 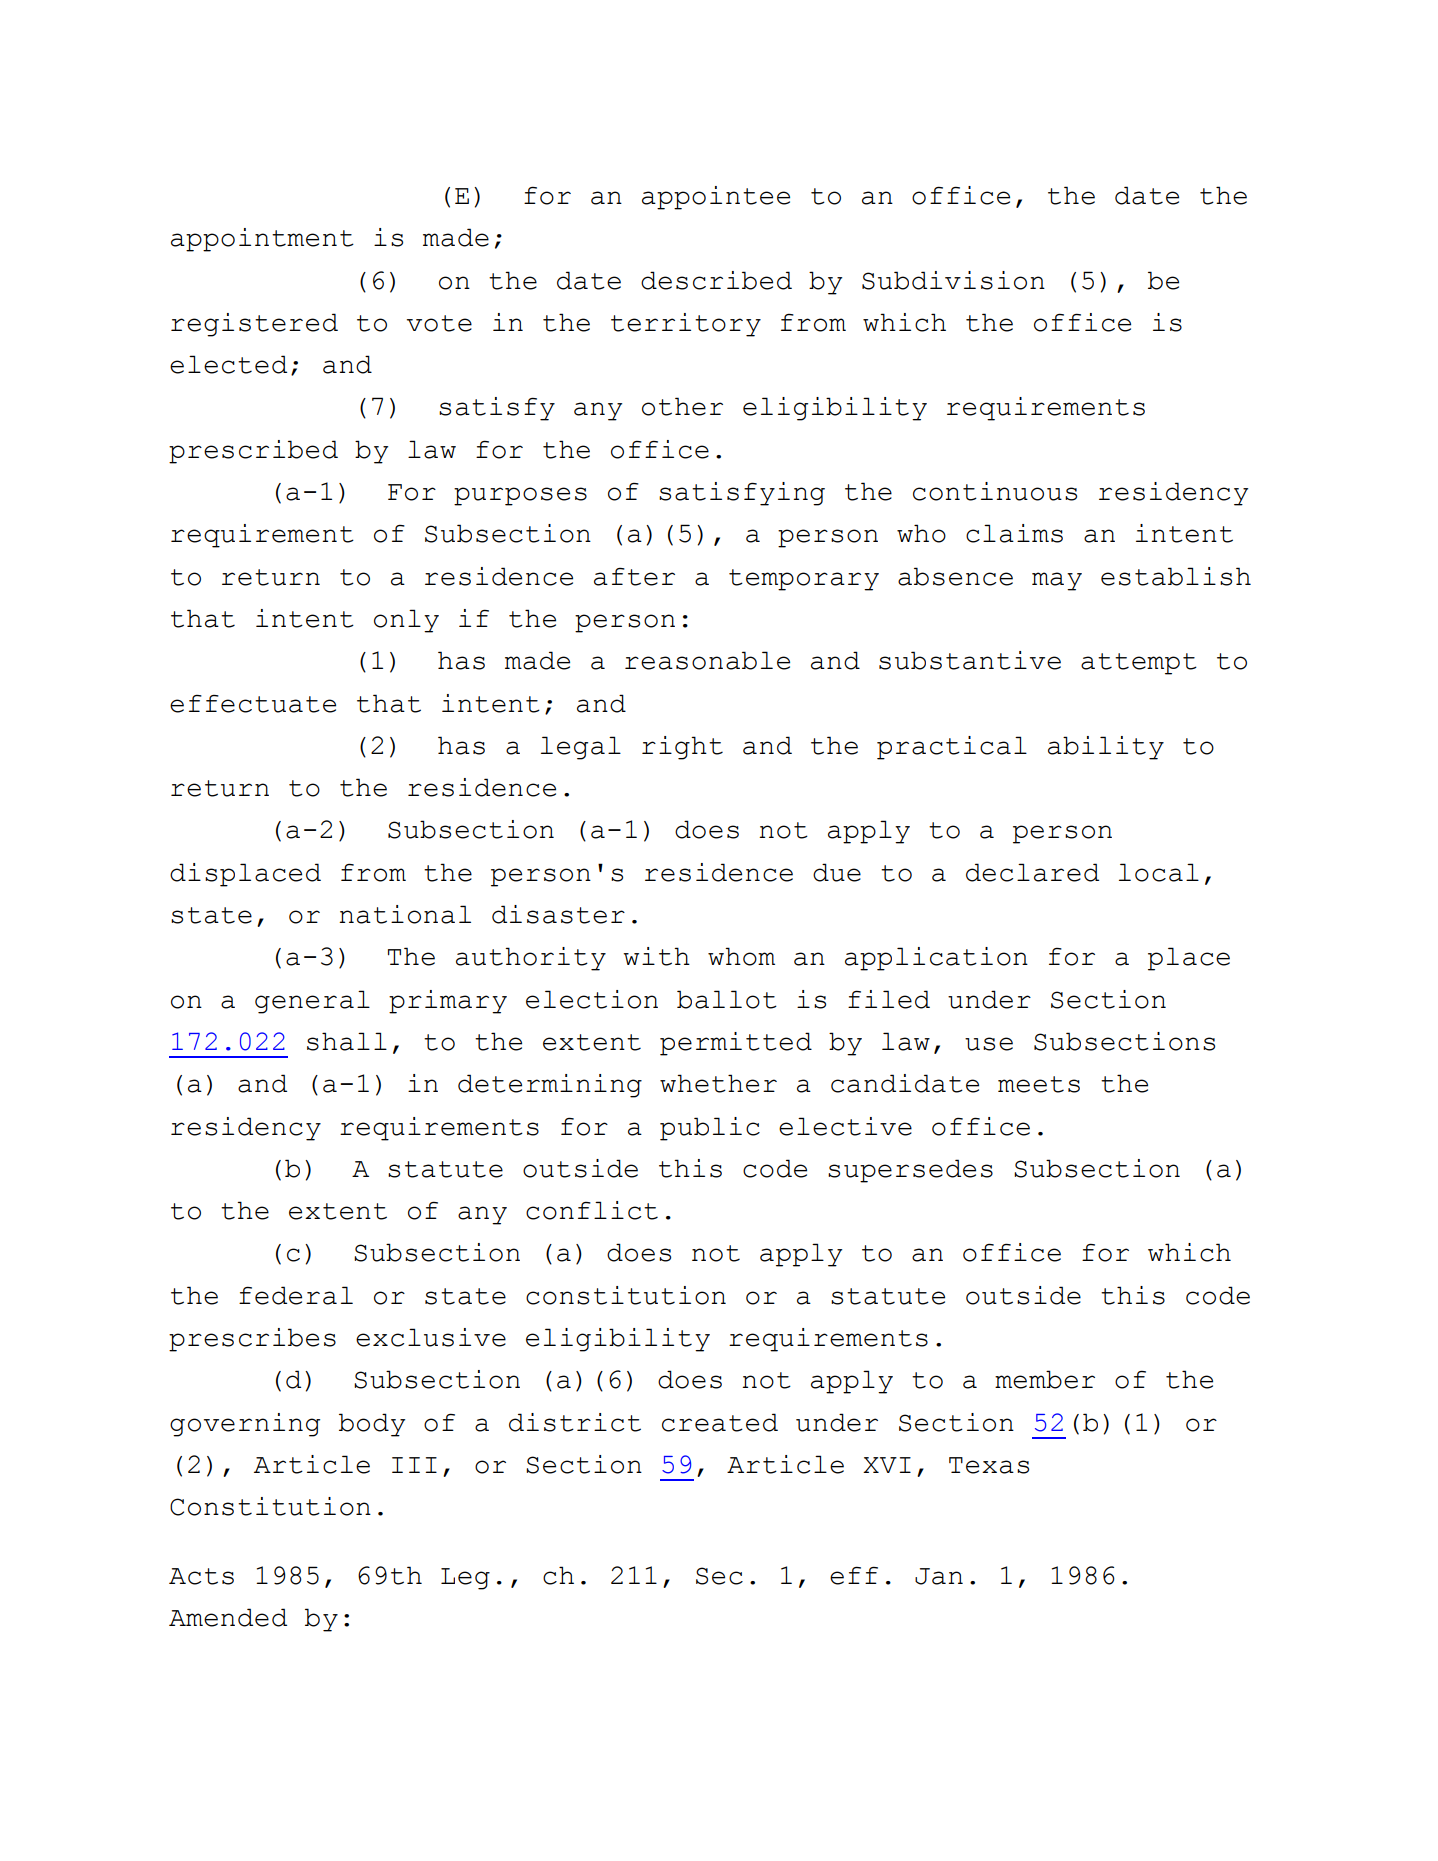 What do you see at coordinates (253, 704) in the page?
I see `effectuate` at bounding box center [253, 704].
